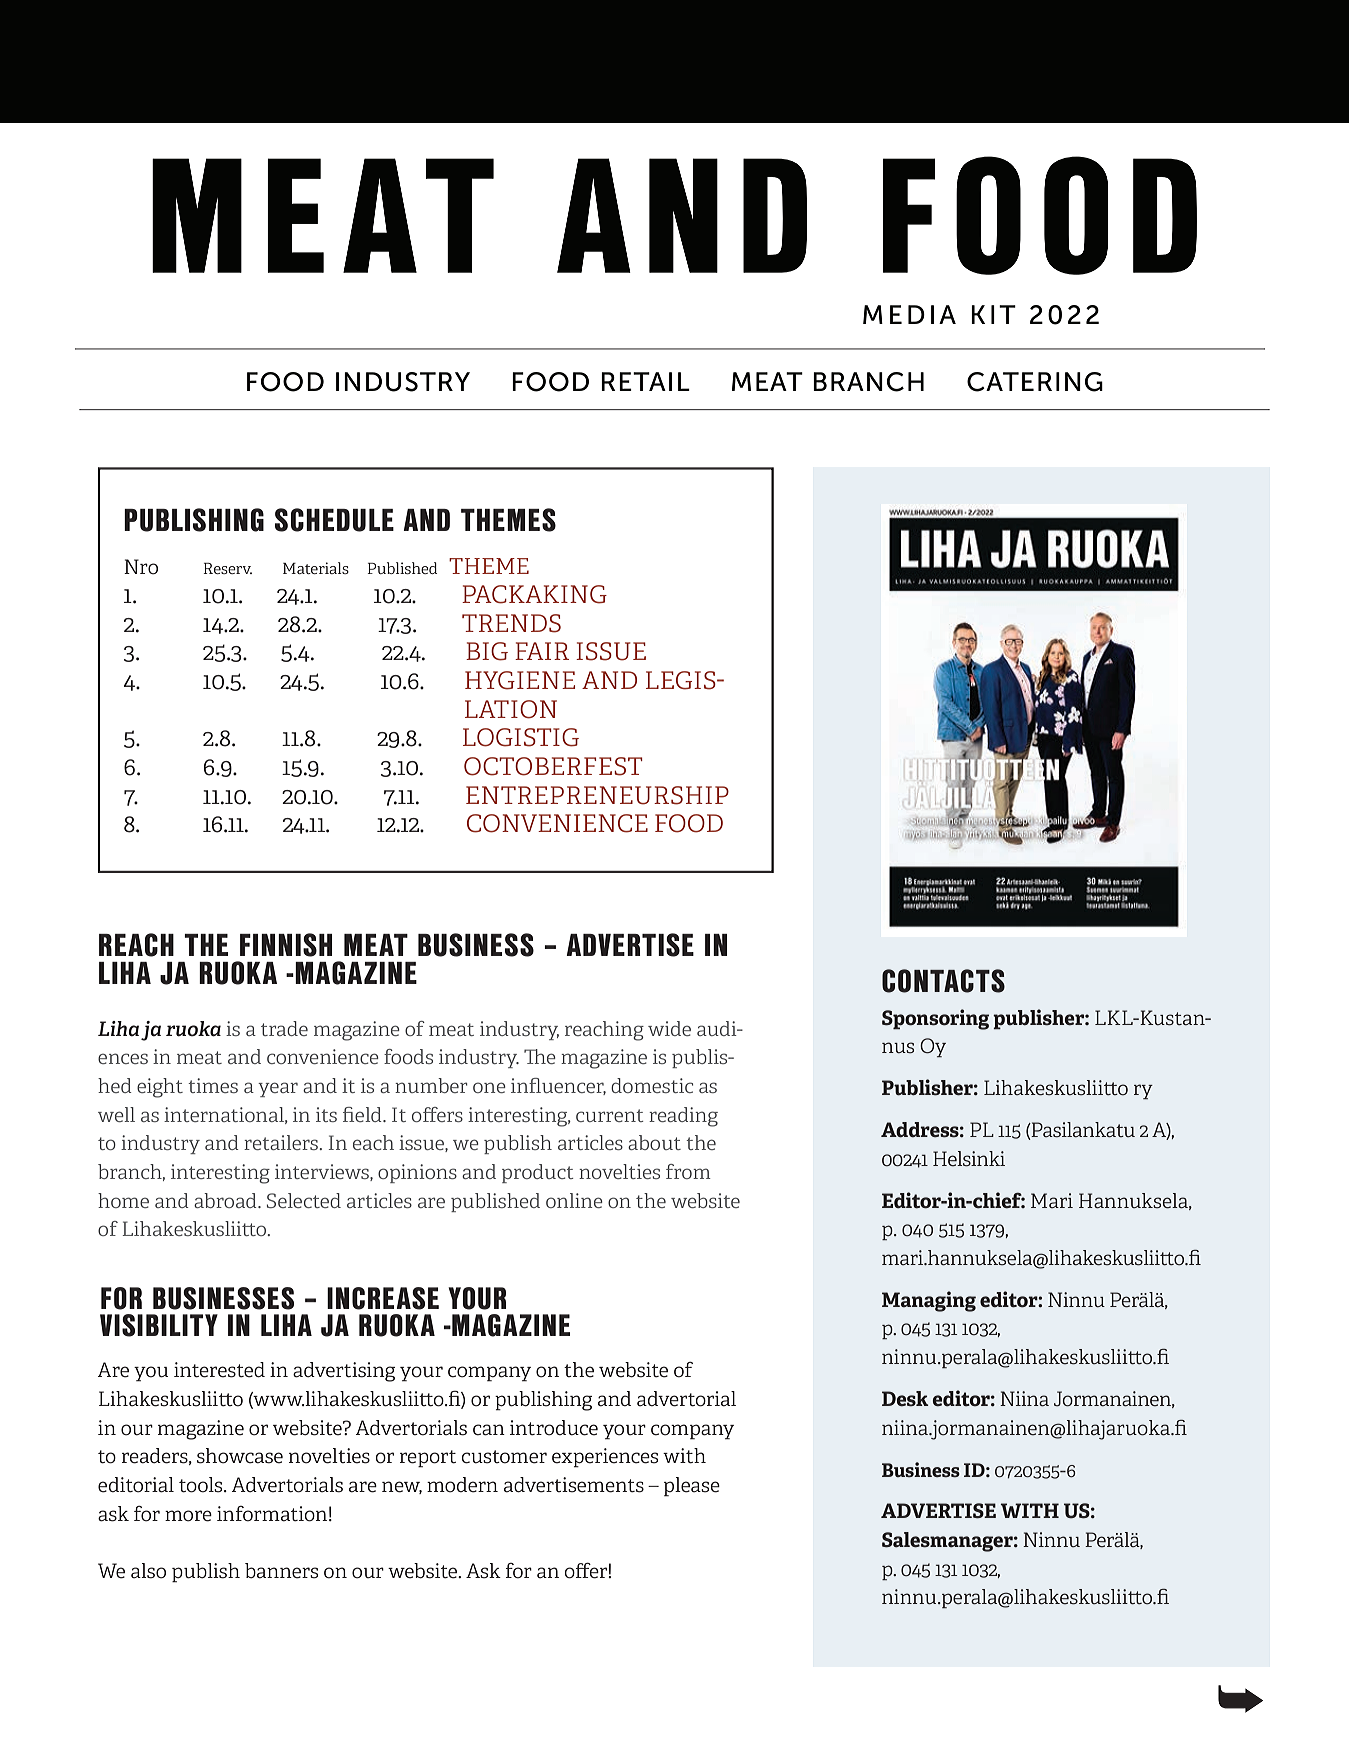 This document has width=1349, height=1746. I want to click on wide, so click(669, 1028).
